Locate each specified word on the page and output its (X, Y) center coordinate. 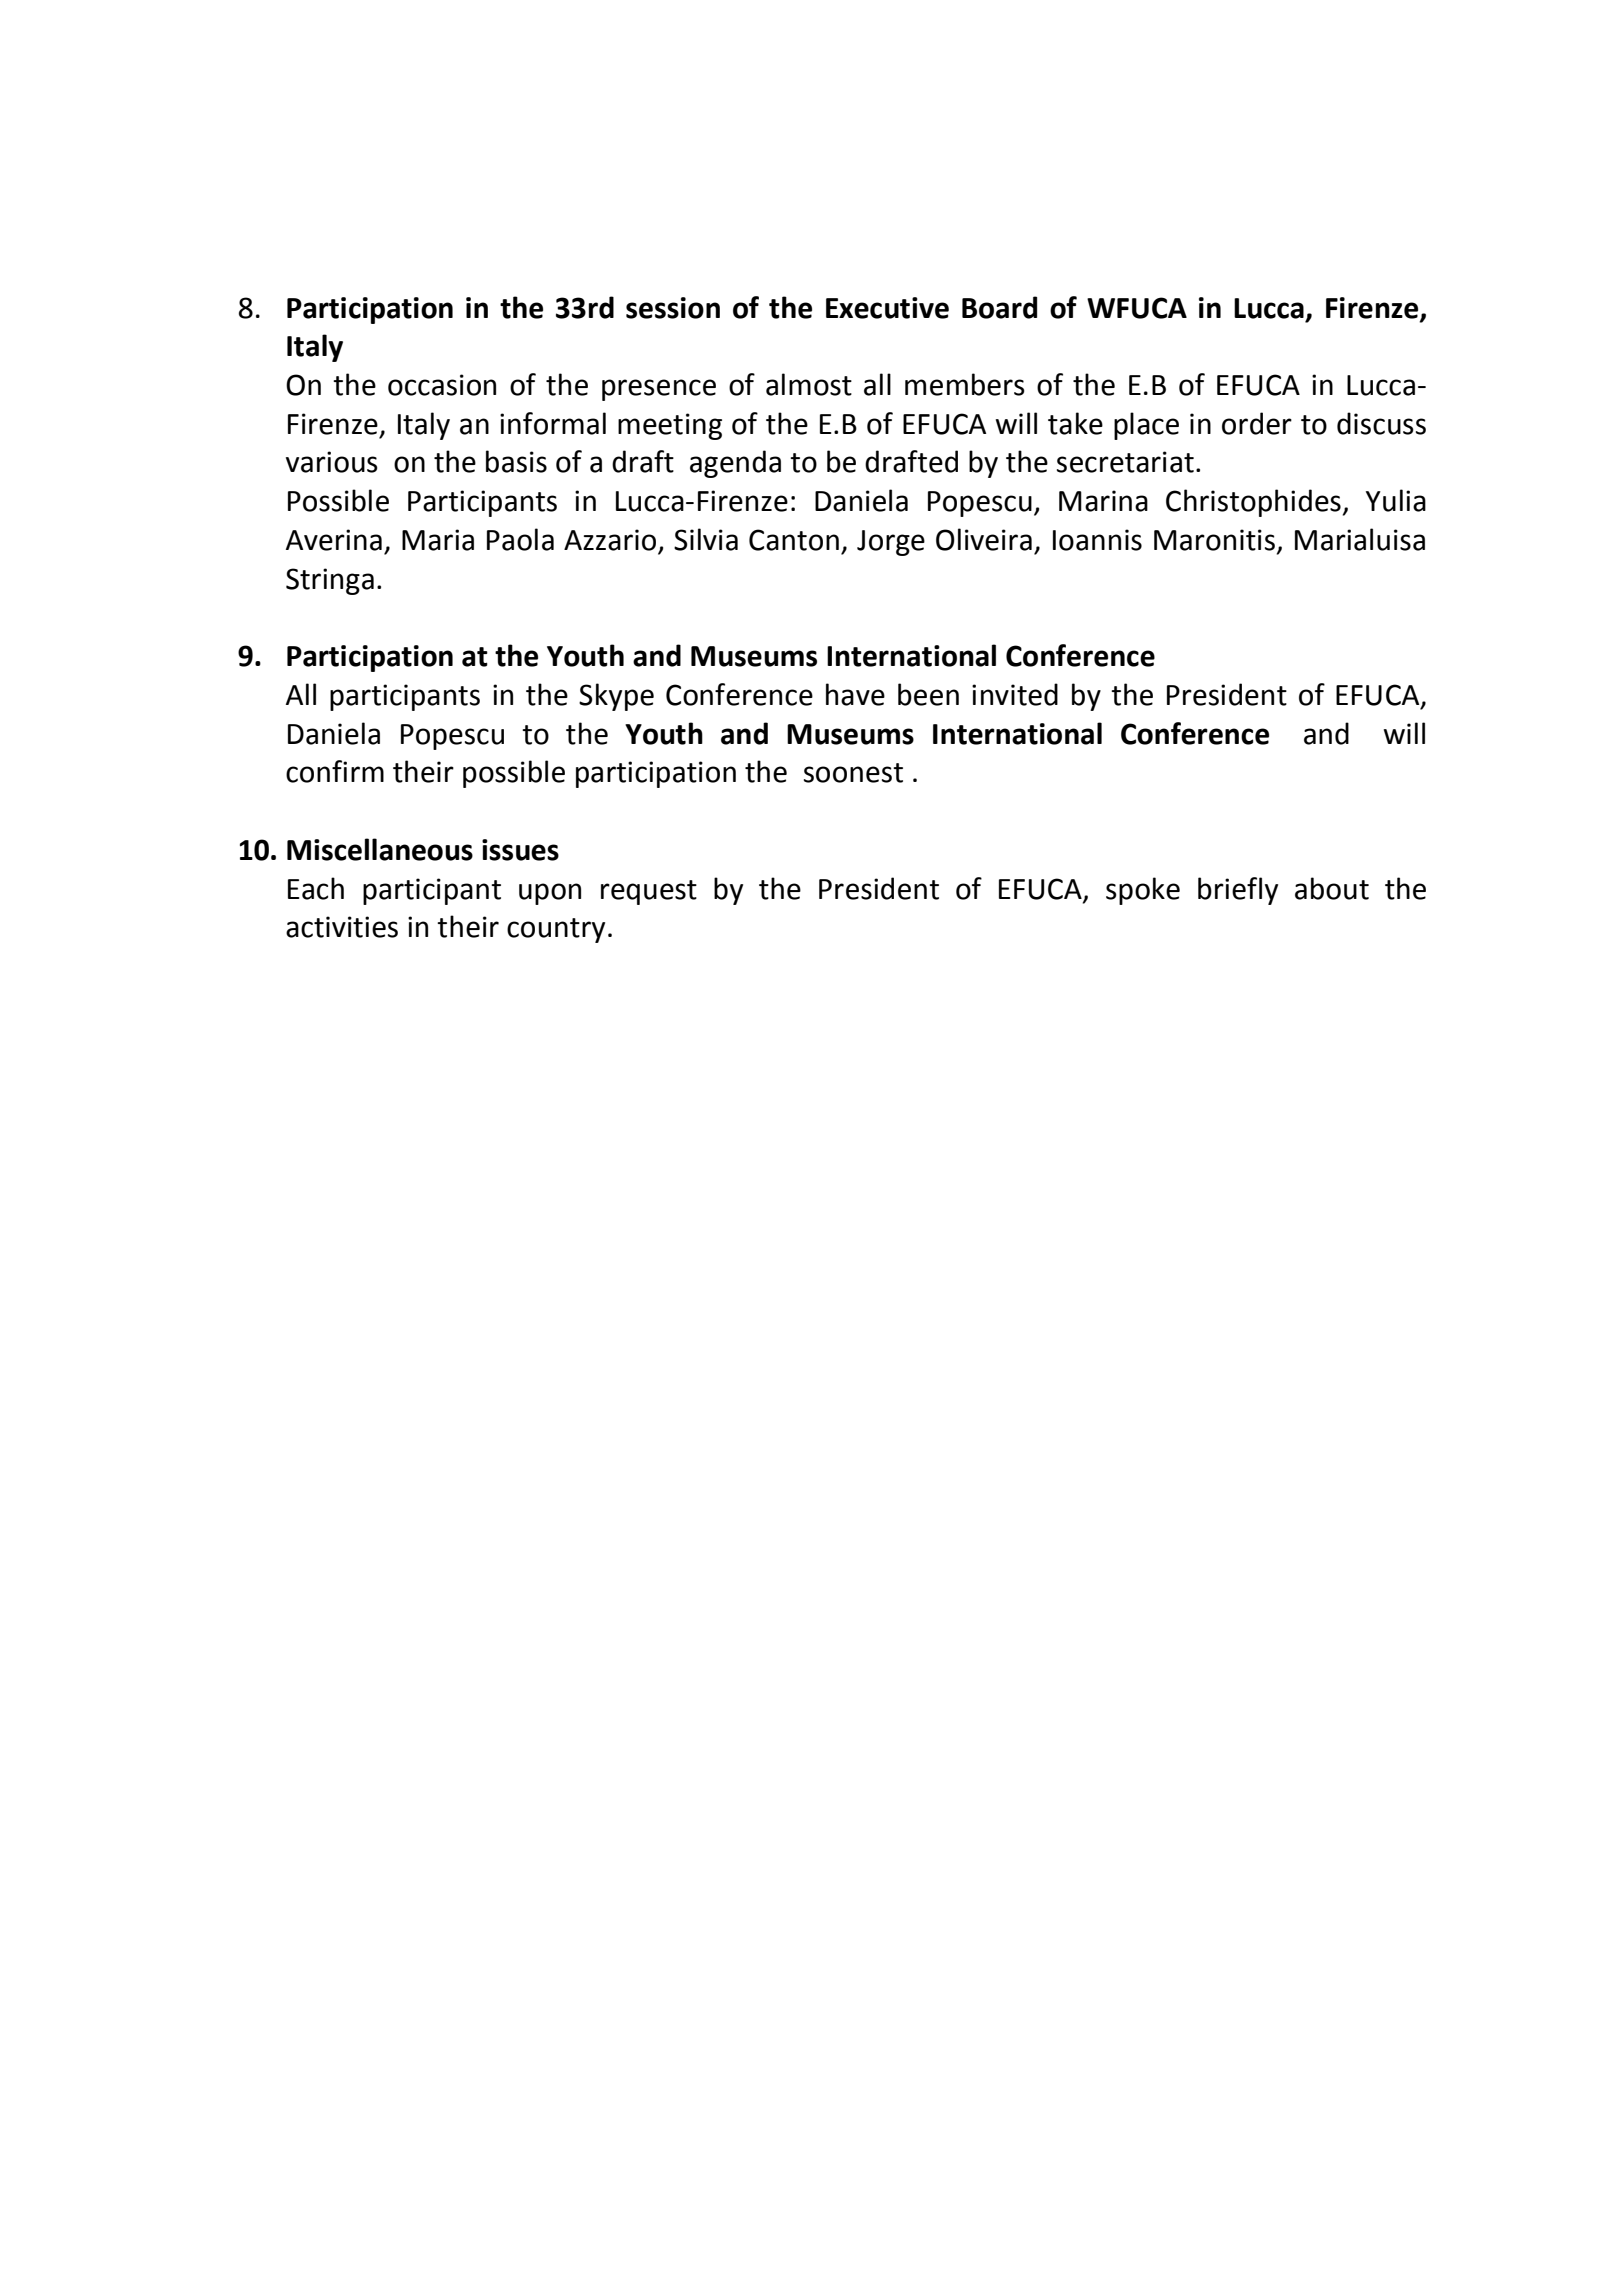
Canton (794, 540)
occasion (442, 385)
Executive (887, 308)
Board (999, 307)
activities (342, 927)
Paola (520, 539)
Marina (1103, 501)
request (649, 892)
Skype (616, 697)
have (855, 694)
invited (1015, 694)
